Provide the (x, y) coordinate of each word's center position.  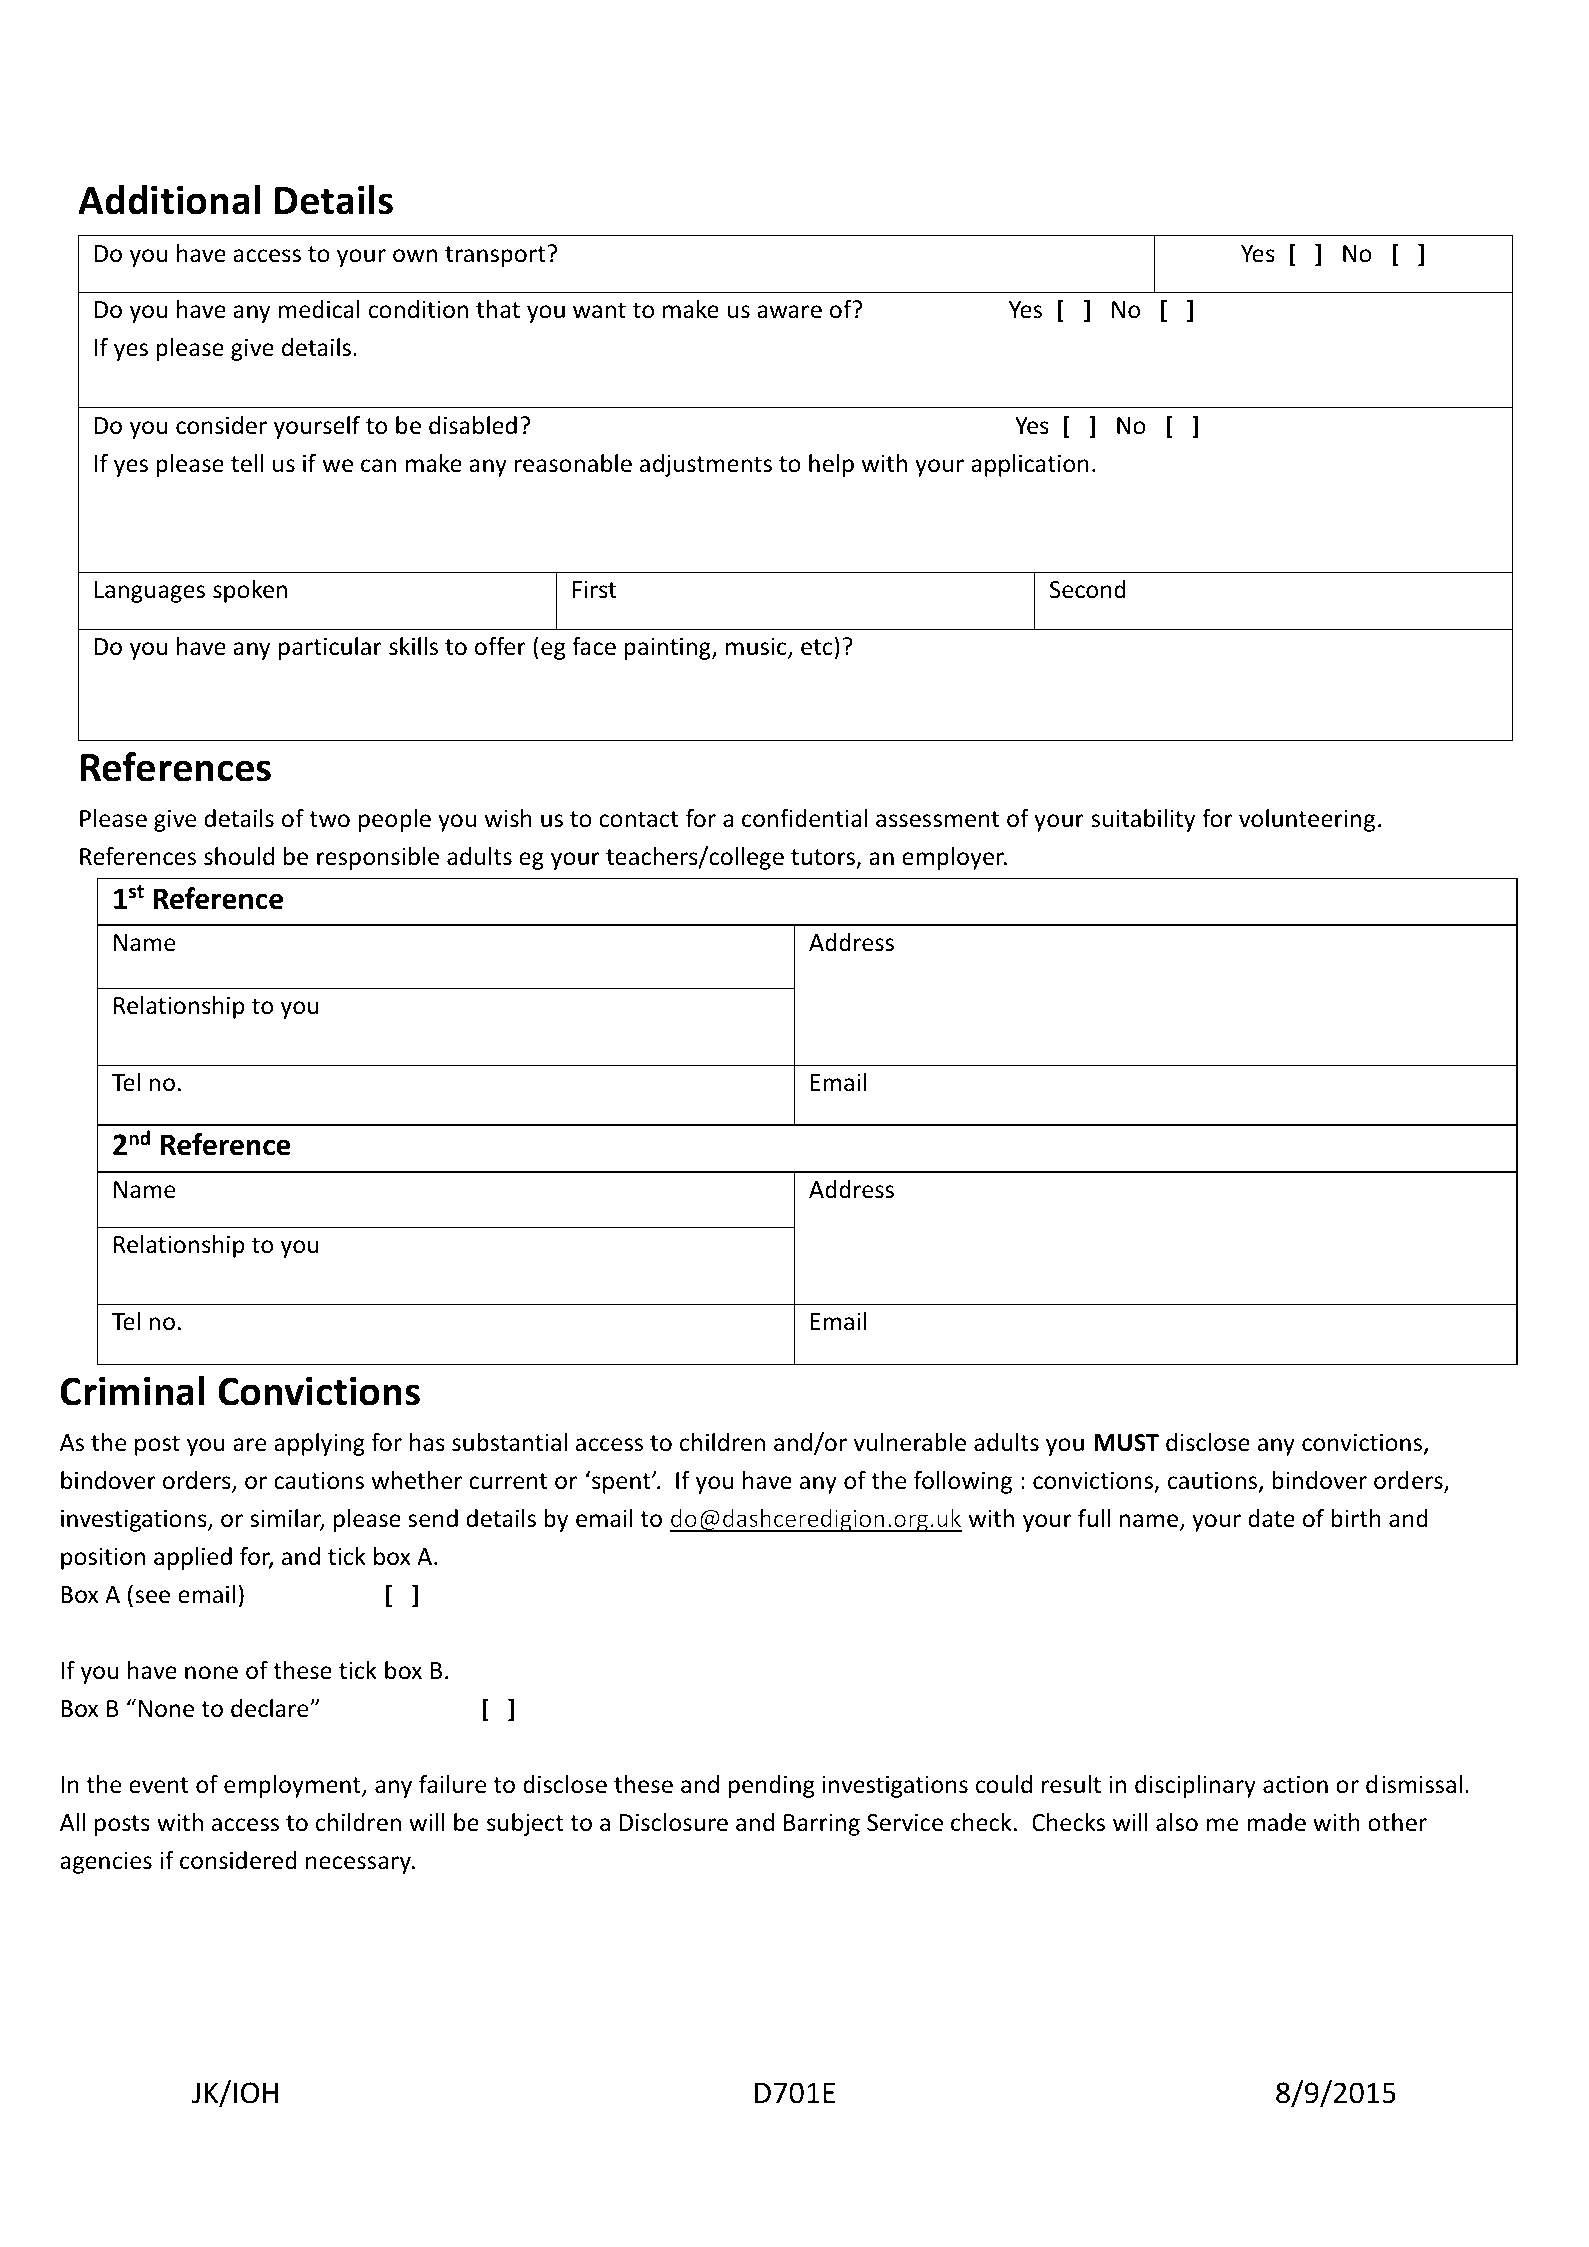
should (239, 856)
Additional (169, 200)
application (1030, 465)
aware (789, 312)
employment (293, 1786)
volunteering (1307, 820)
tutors (824, 858)
